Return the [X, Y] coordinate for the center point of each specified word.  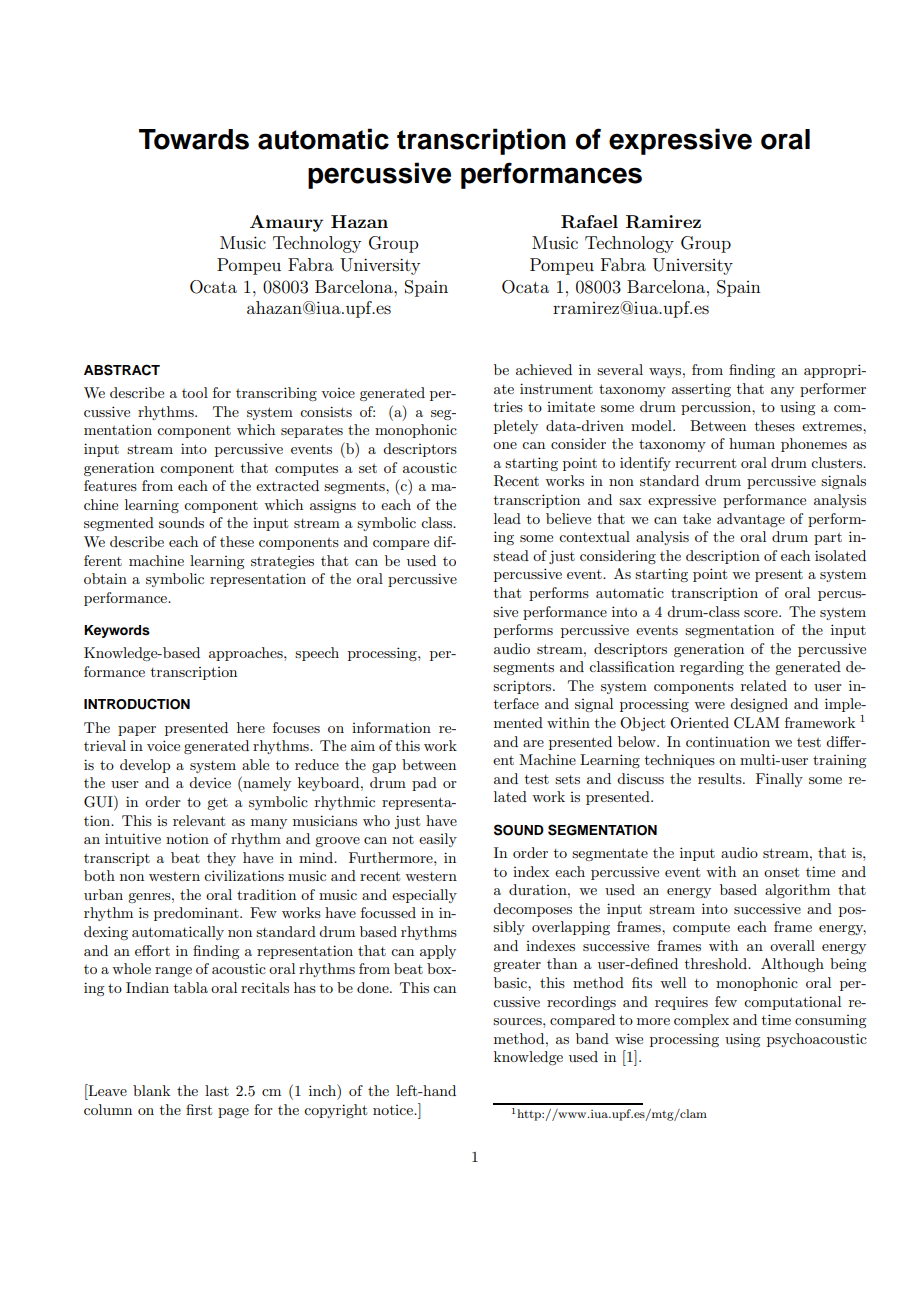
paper [137, 731]
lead [507, 518]
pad [424, 784]
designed [759, 705]
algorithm [797, 891]
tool [195, 392]
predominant [197, 914]
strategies [282, 562]
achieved [544, 369]
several [620, 369]
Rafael [589, 222]
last [217, 1090]
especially [424, 896]
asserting [701, 390]
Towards [194, 139]
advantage [751, 520]
